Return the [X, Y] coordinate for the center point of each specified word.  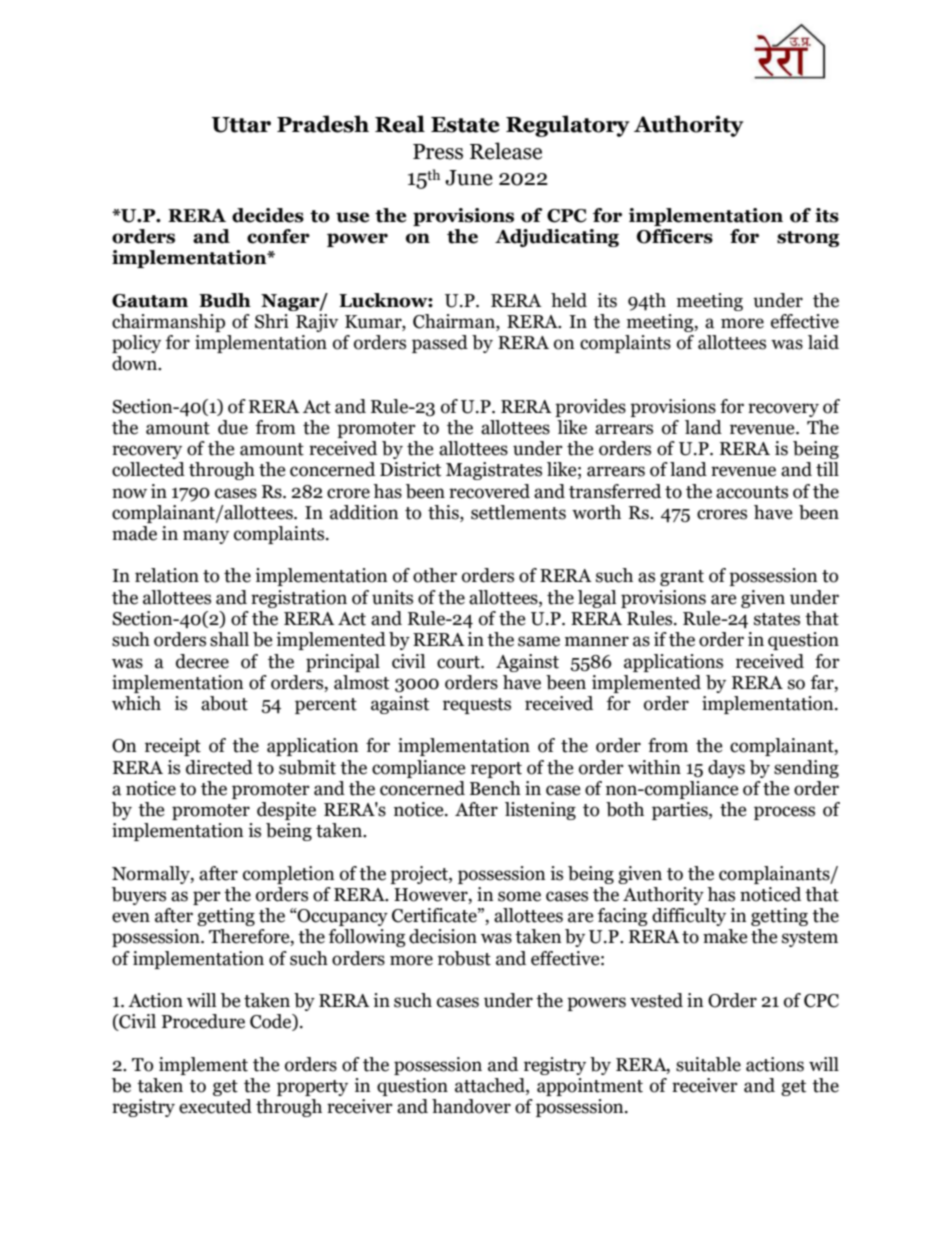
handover [471, 1106]
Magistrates [494, 471]
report [496, 770]
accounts [752, 492]
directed [219, 767]
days [726, 769]
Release [506, 151]
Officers [675, 236]
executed [215, 1106]
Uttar [241, 125]
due [233, 427]
